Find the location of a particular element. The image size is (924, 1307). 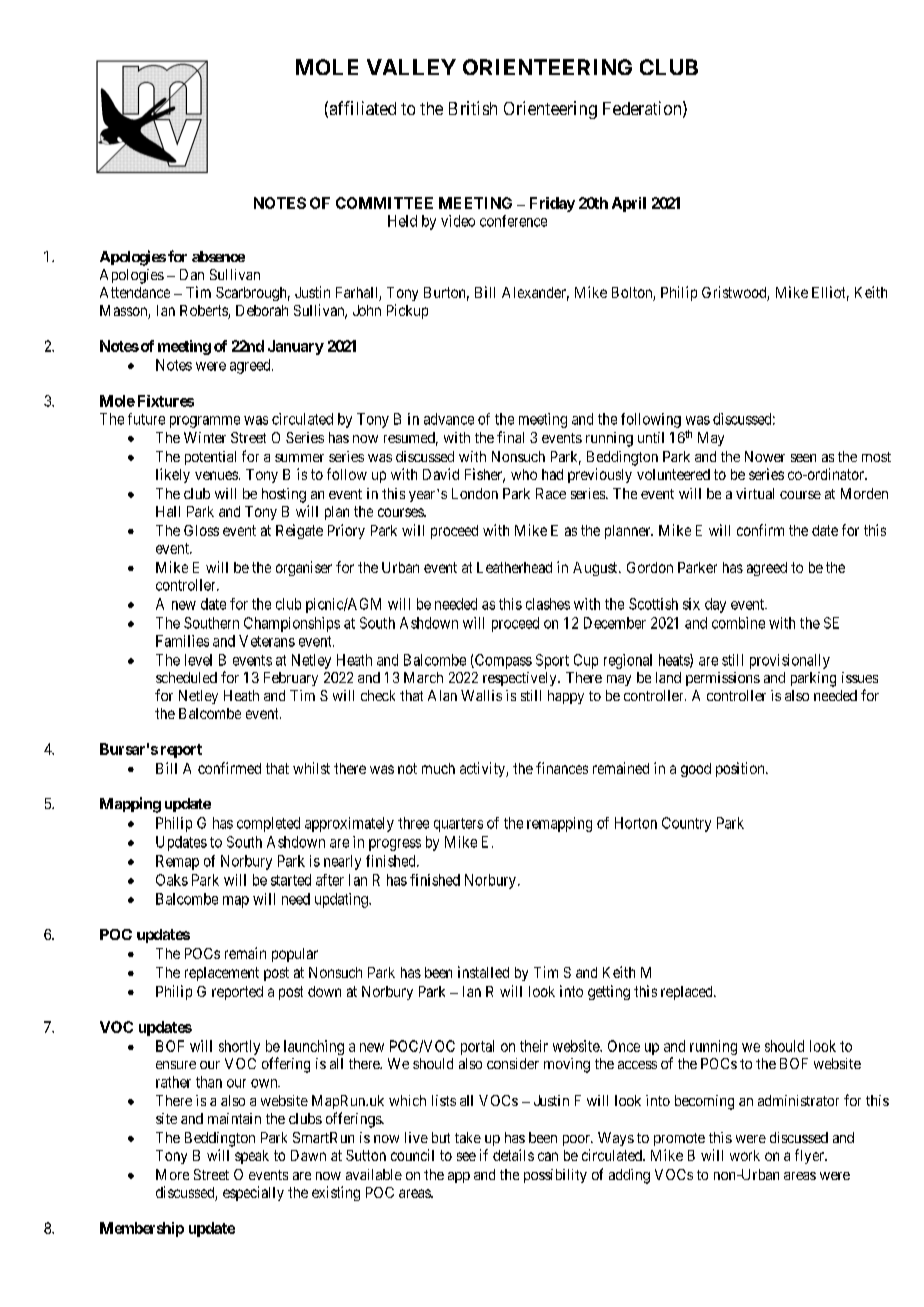

details is located at coordinates (513, 1155).
